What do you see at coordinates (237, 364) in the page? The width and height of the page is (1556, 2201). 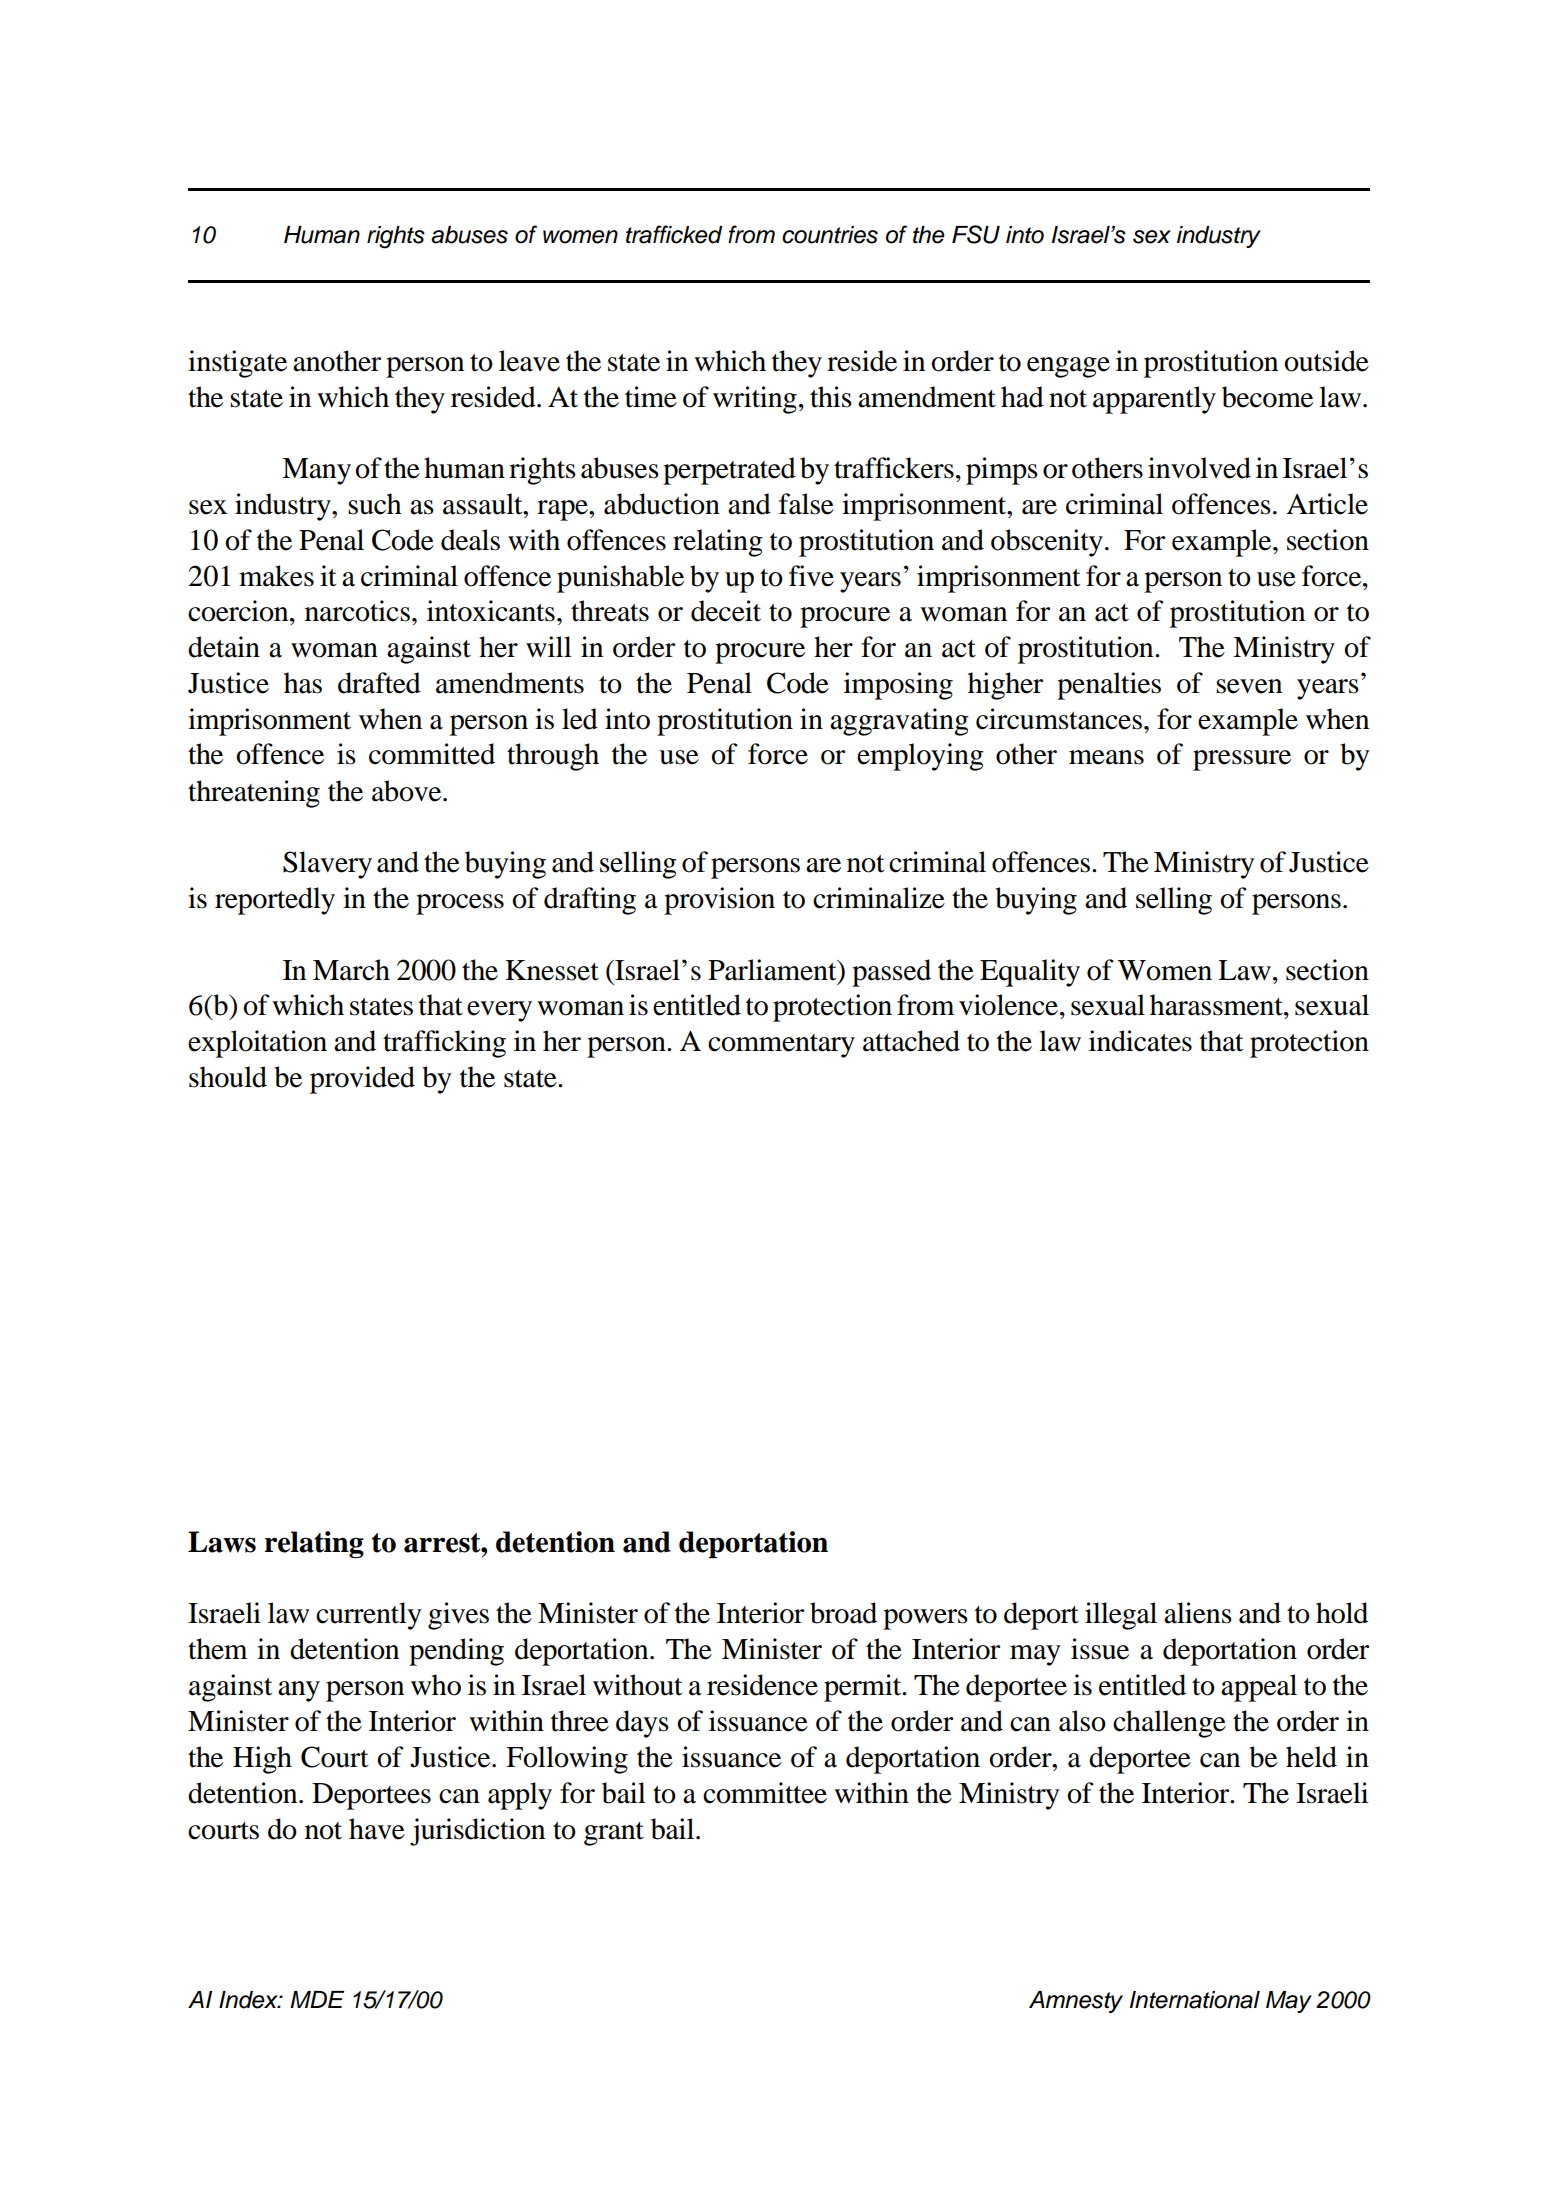 I see `instigate` at bounding box center [237, 364].
